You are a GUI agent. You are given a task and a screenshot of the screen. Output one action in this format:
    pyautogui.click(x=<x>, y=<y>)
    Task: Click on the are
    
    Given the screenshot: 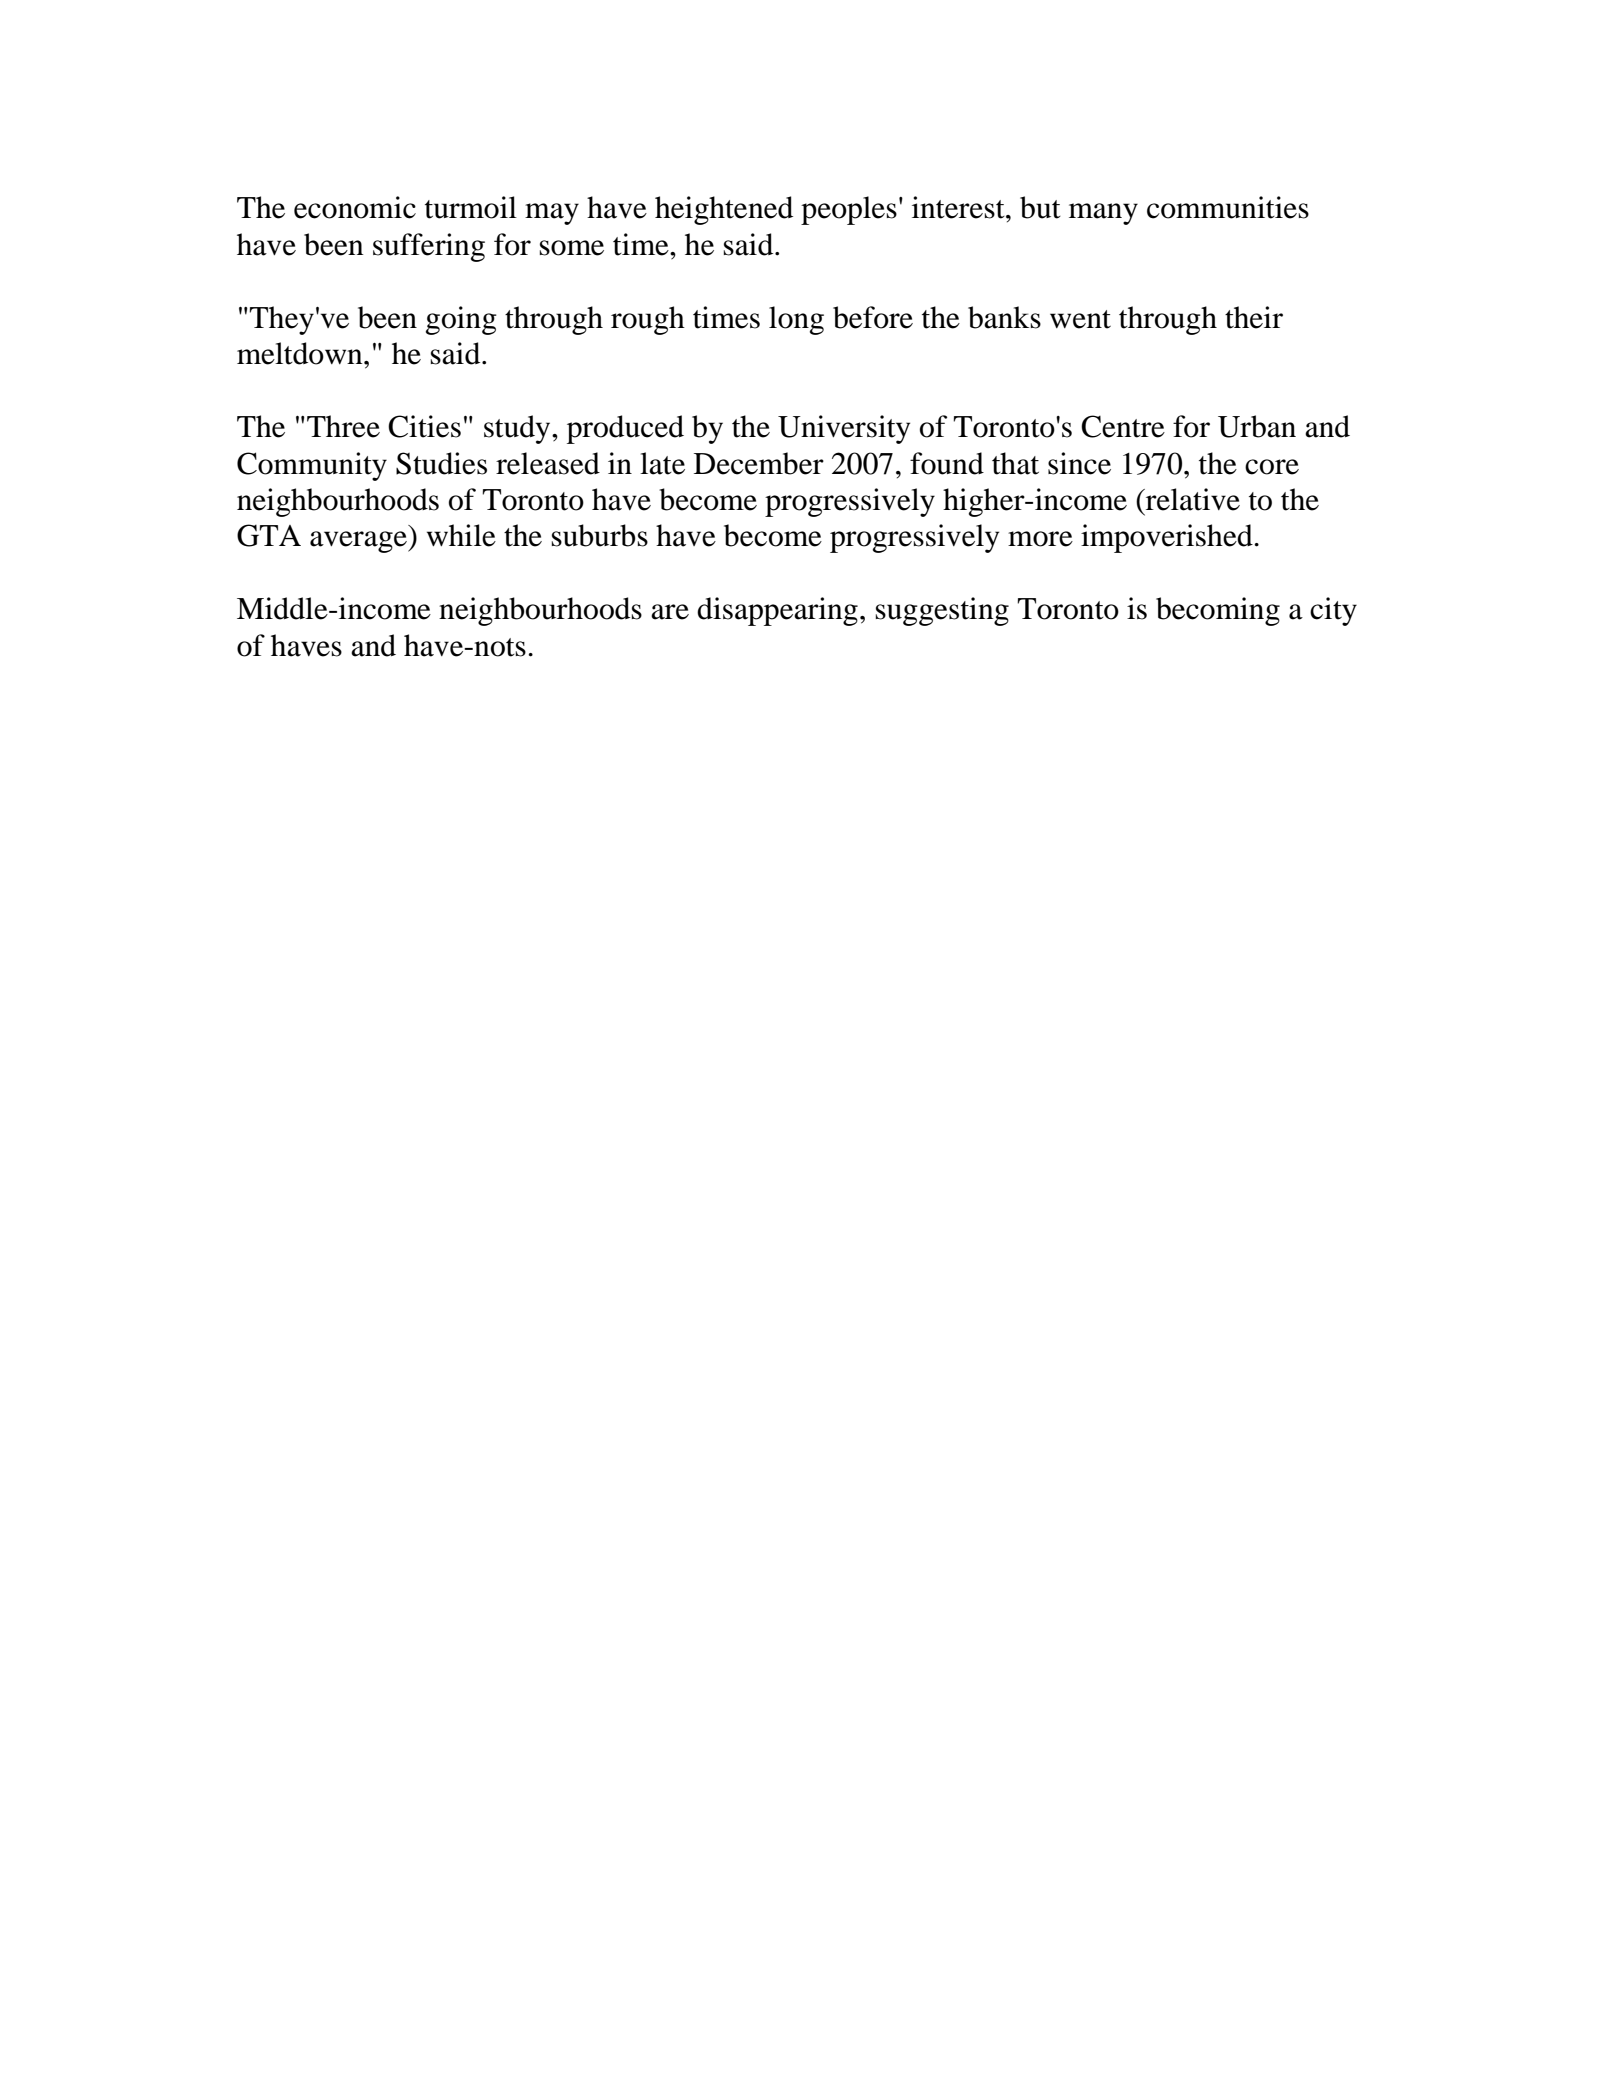 What is the action you would take?
    pyautogui.click(x=670, y=612)
